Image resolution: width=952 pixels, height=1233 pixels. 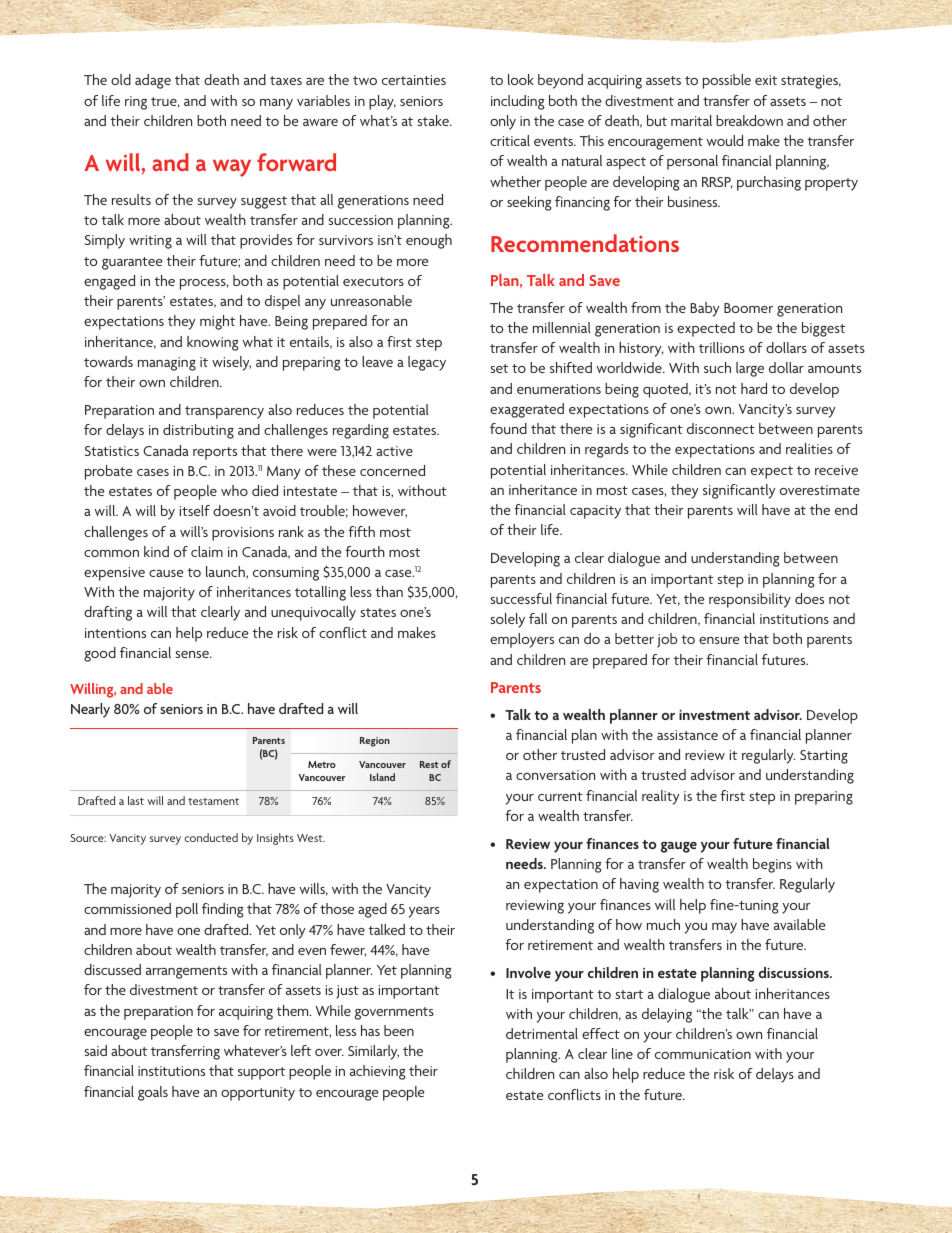 I want to click on goals, so click(x=153, y=1093).
